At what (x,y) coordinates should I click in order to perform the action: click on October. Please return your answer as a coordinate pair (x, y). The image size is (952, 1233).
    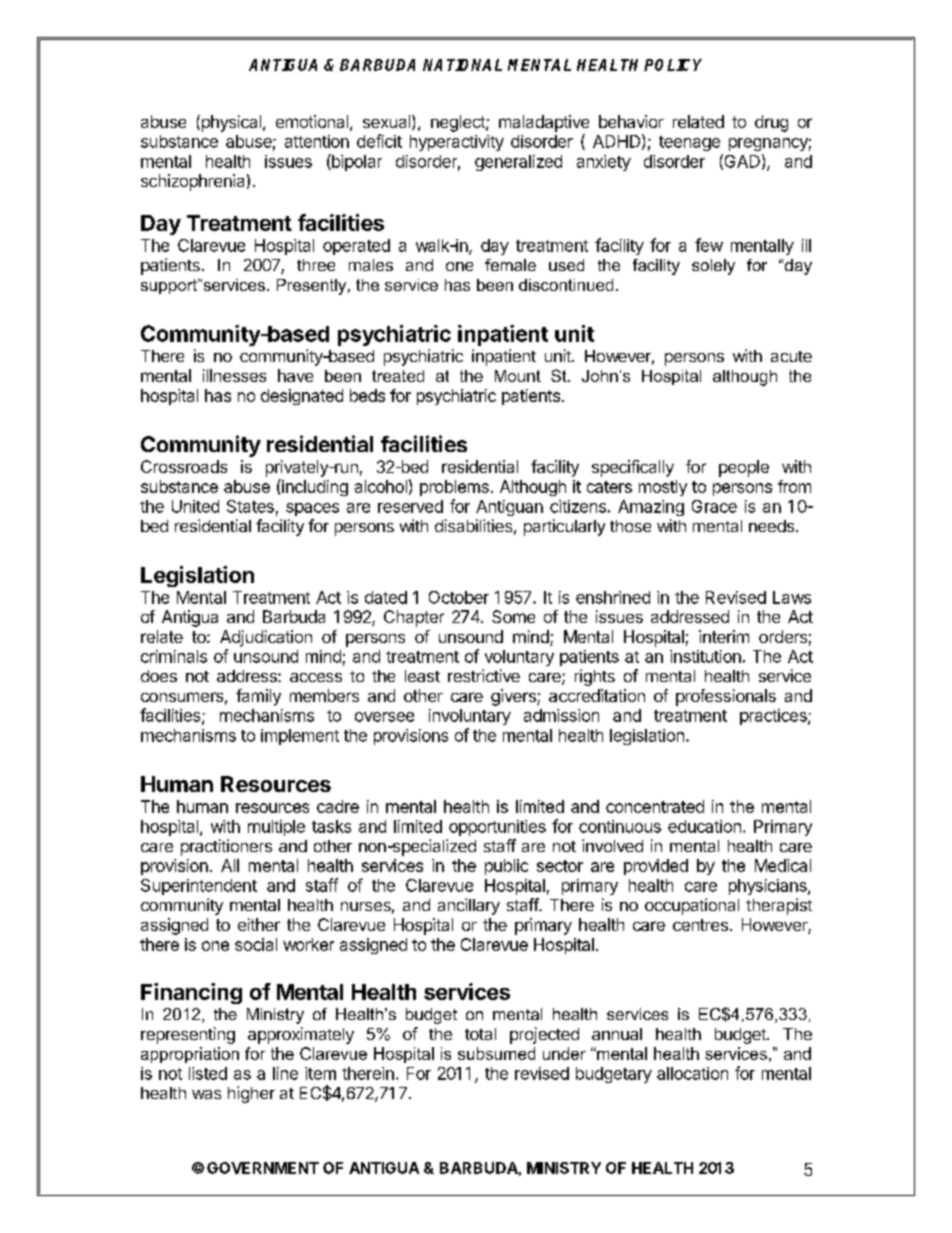
    Looking at the image, I should click on (459, 597).
